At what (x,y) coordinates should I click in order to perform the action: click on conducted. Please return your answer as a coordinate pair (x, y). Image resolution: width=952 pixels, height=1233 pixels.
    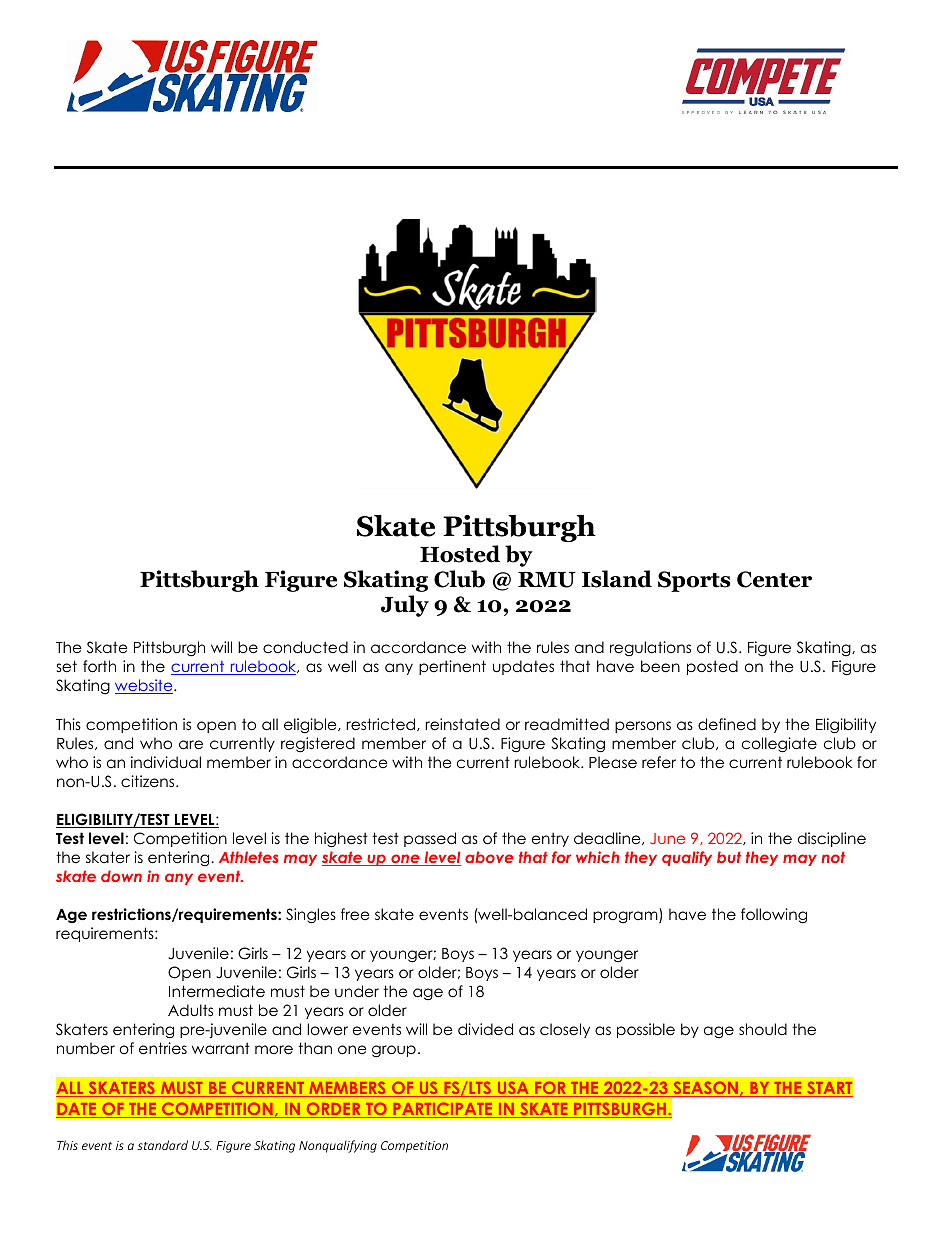
    Looking at the image, I should click on (305, 647).
